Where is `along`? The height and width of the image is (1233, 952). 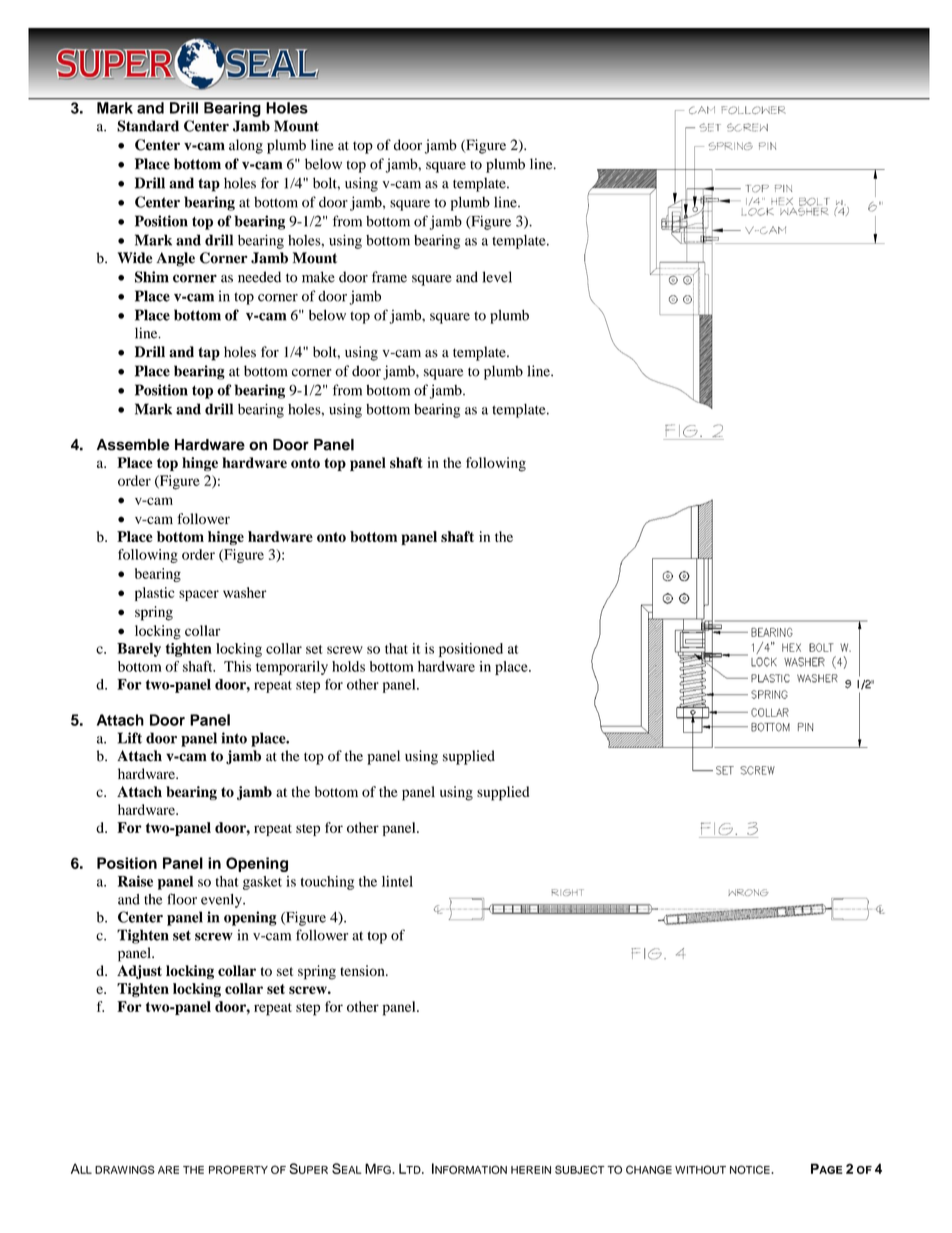
along is located at coordinates (246, 146).
